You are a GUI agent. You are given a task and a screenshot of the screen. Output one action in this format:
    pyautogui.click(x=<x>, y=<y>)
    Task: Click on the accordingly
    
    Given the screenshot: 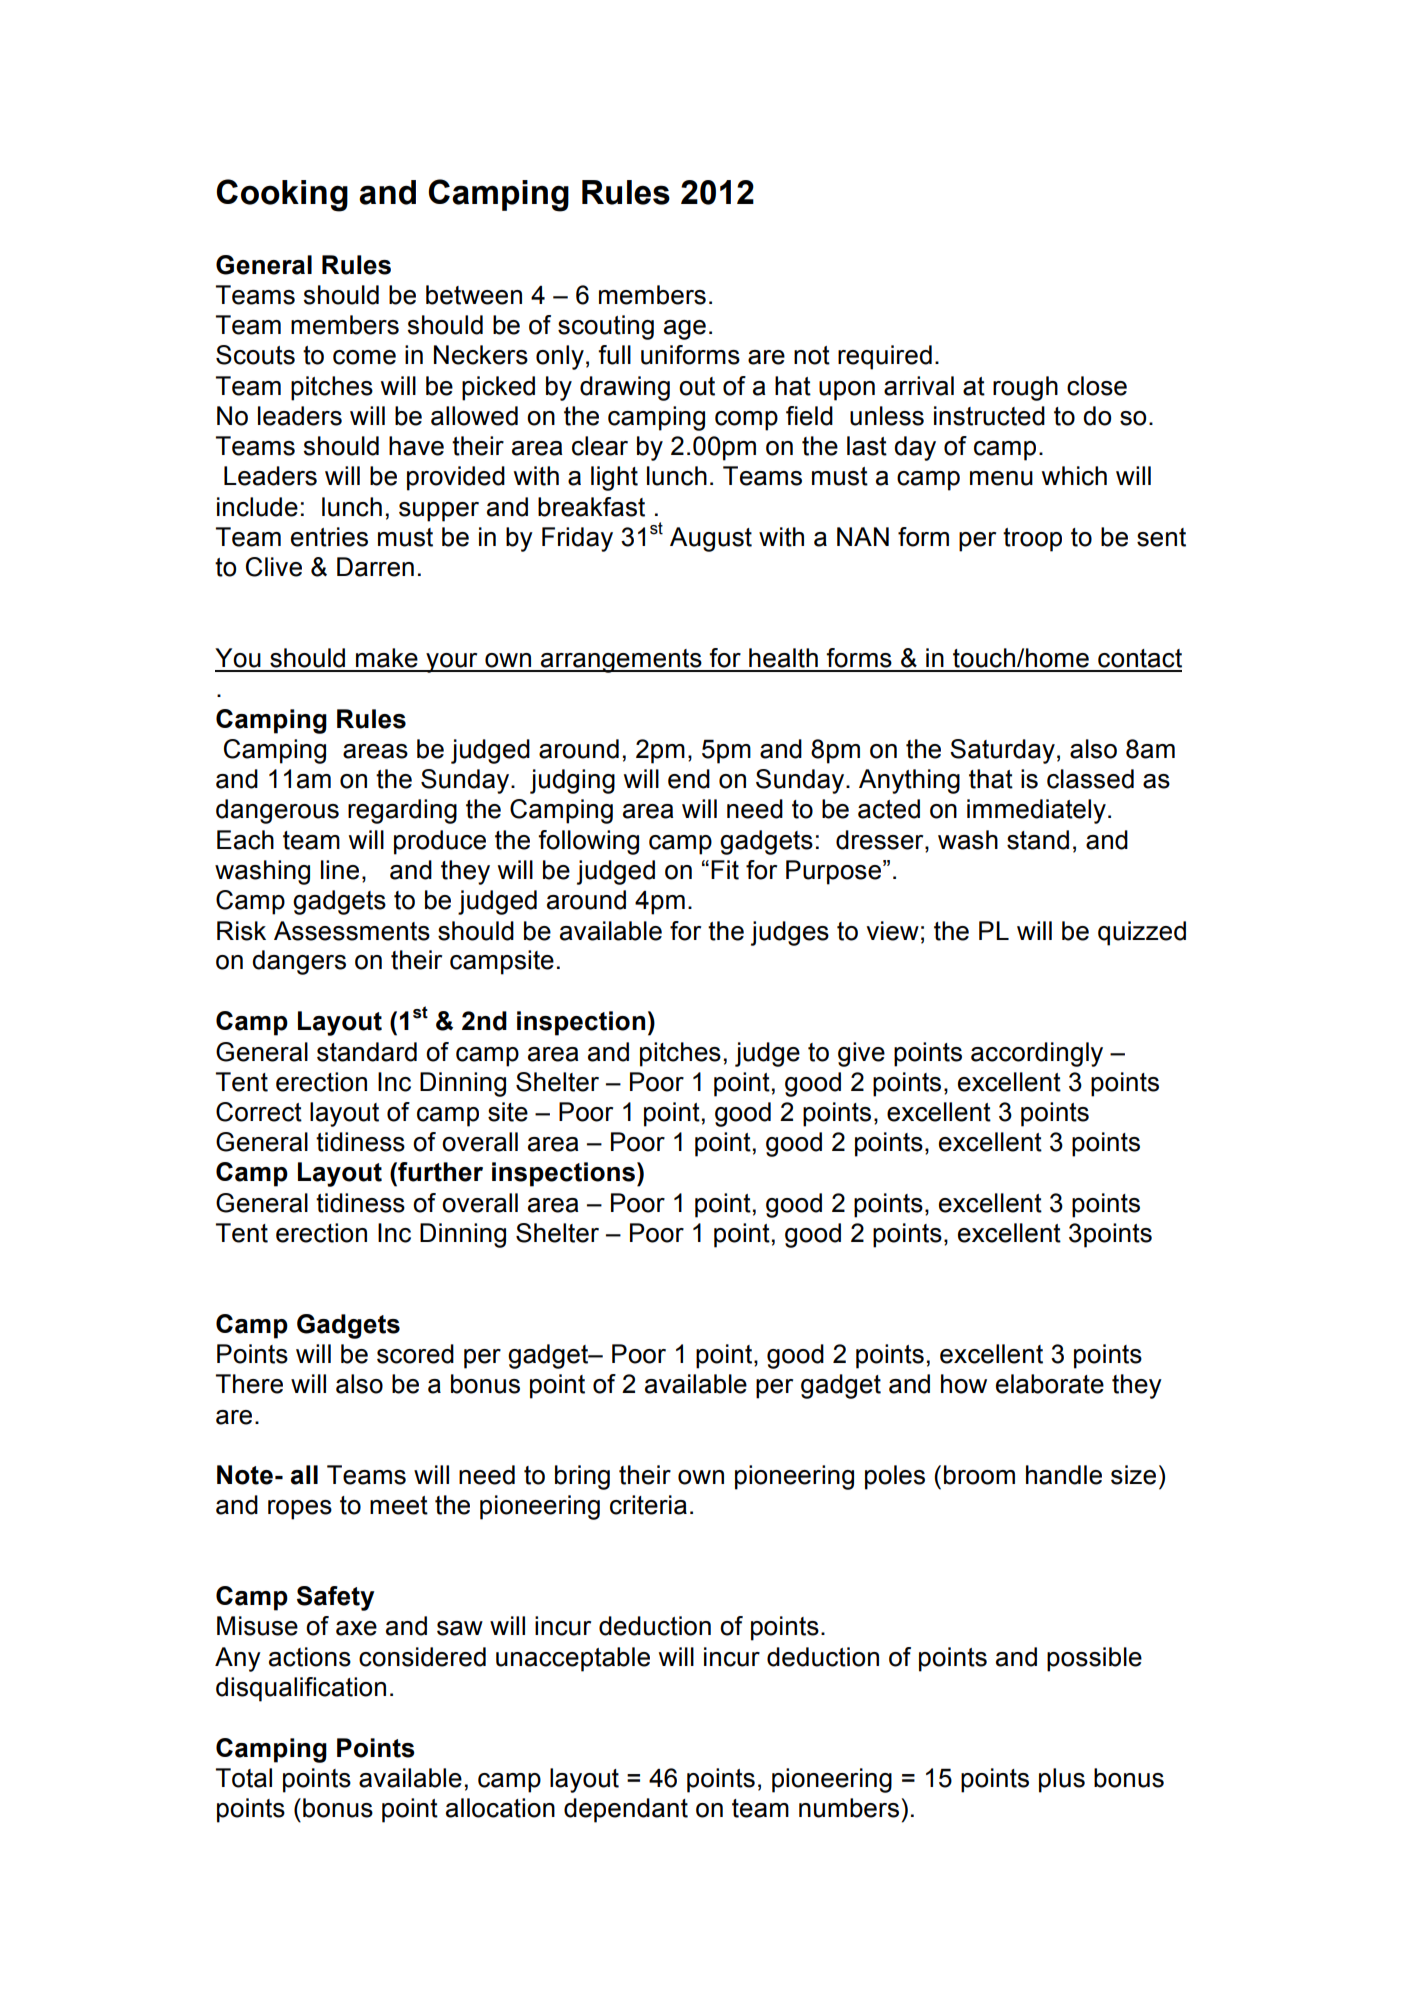 What is the action you would take?
    pyautogui.click(x=1037, y=1054)
